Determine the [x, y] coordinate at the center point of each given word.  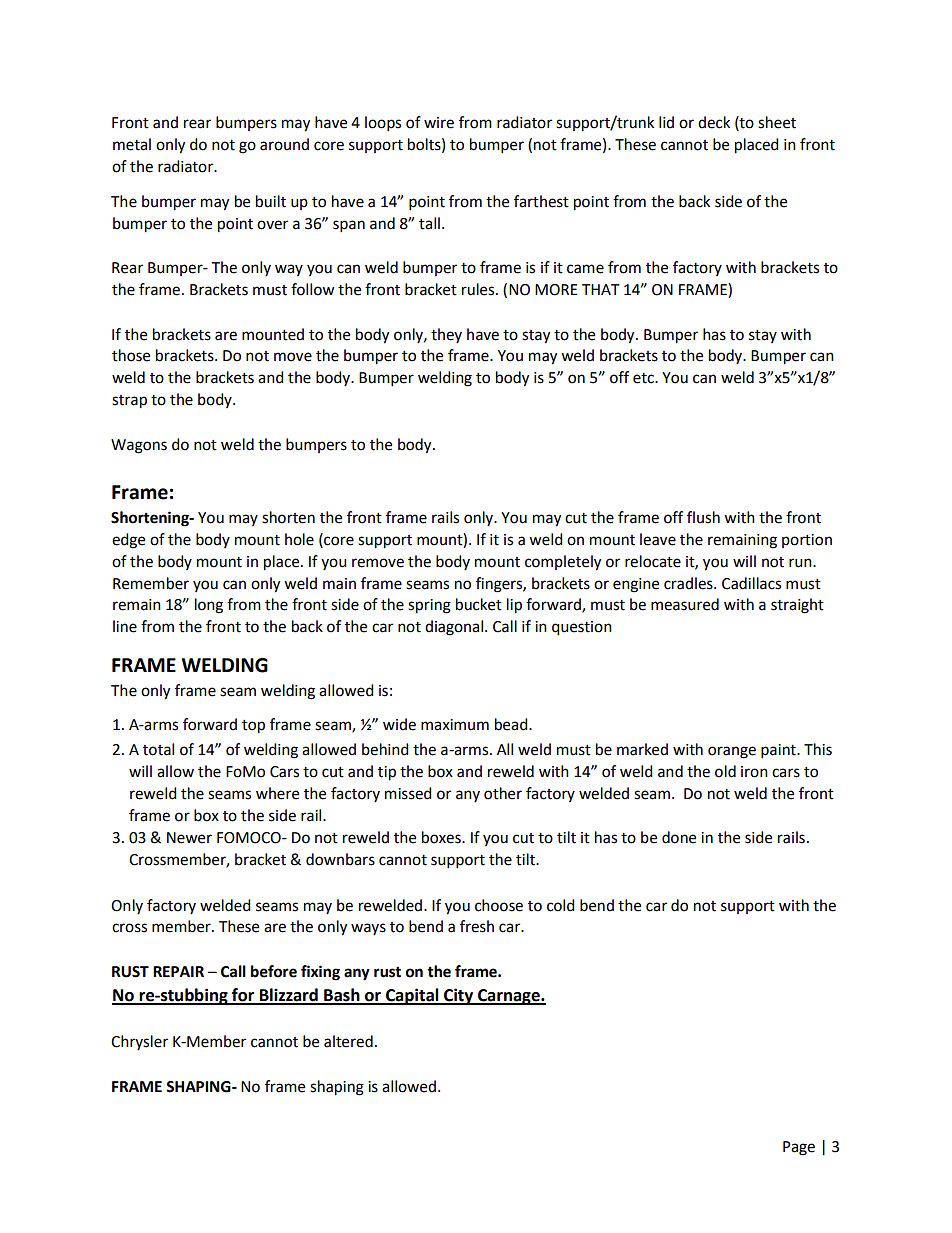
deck [714, 122]
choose [499, 905]
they [446, 335]
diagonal [454, 628]
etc [644, 378]
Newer [189, 838]
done [679, 837]
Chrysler [139, 1042]
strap [129, 402]
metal [132, 144]
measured [685, 604]
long [209, 606]
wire [439, 123]
